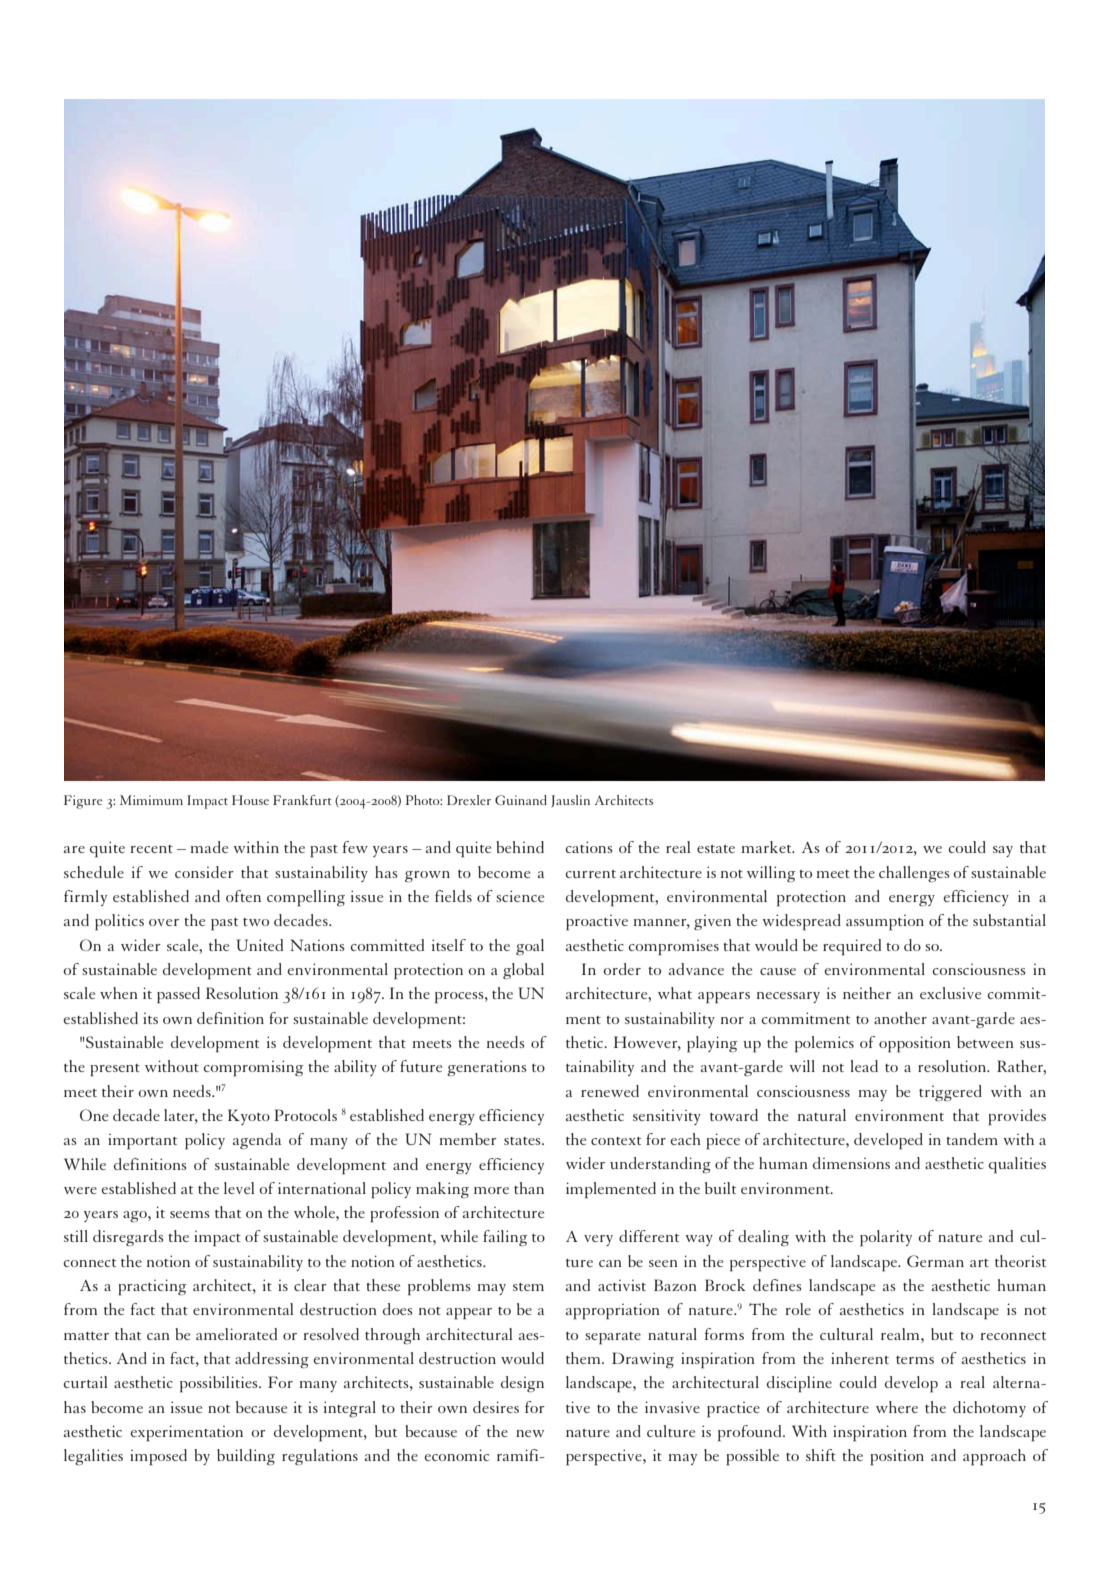 The image size is (1114, 1575). What do you see at coordinates (158, 1457) in the page?
I see `imposed` at bounding box center [158, 1457].
